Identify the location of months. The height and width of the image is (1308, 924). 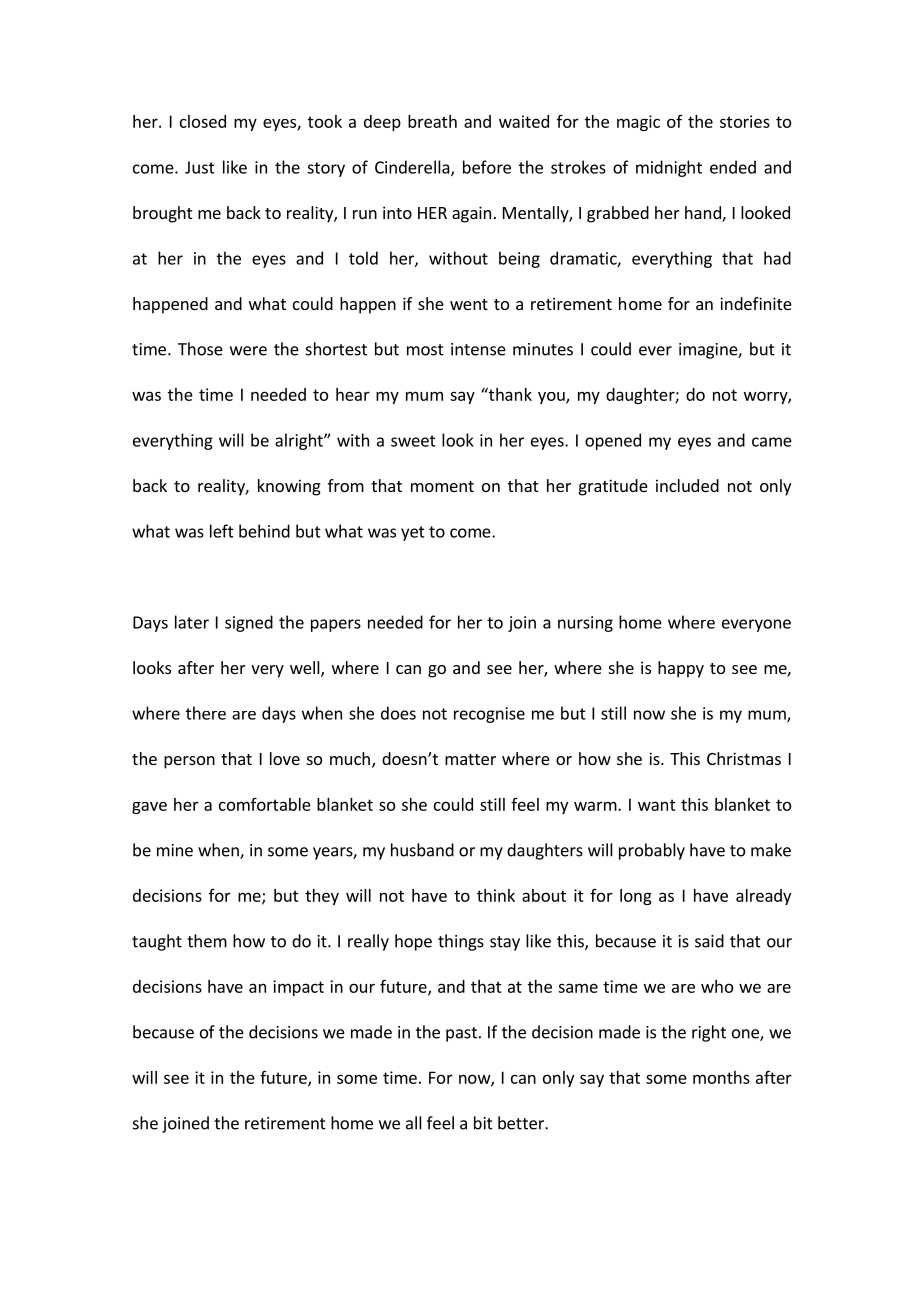
(721, 1077).
